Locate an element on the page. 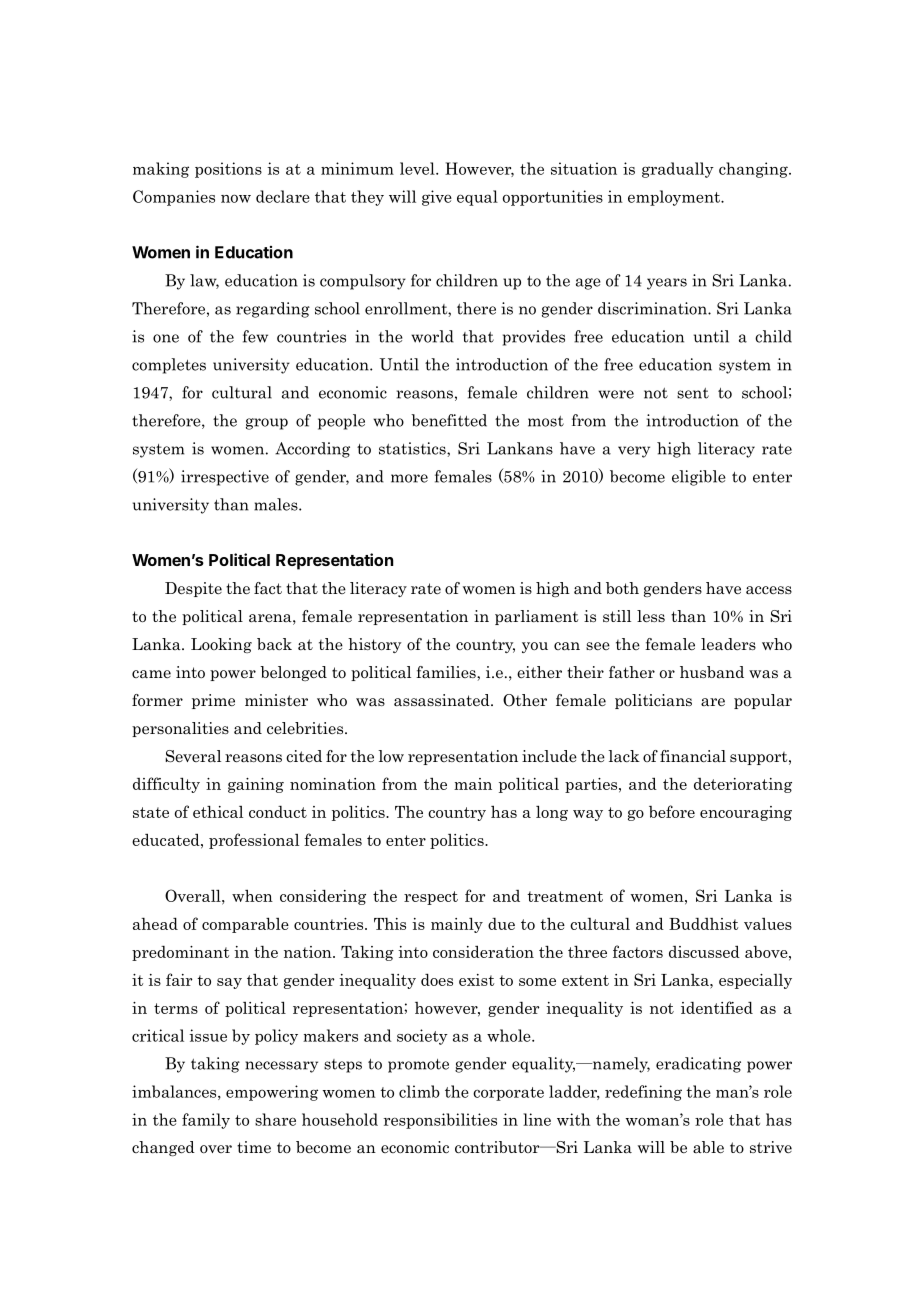 This image has height=1308, width=924. family is located at coordinates (206, 1121).
